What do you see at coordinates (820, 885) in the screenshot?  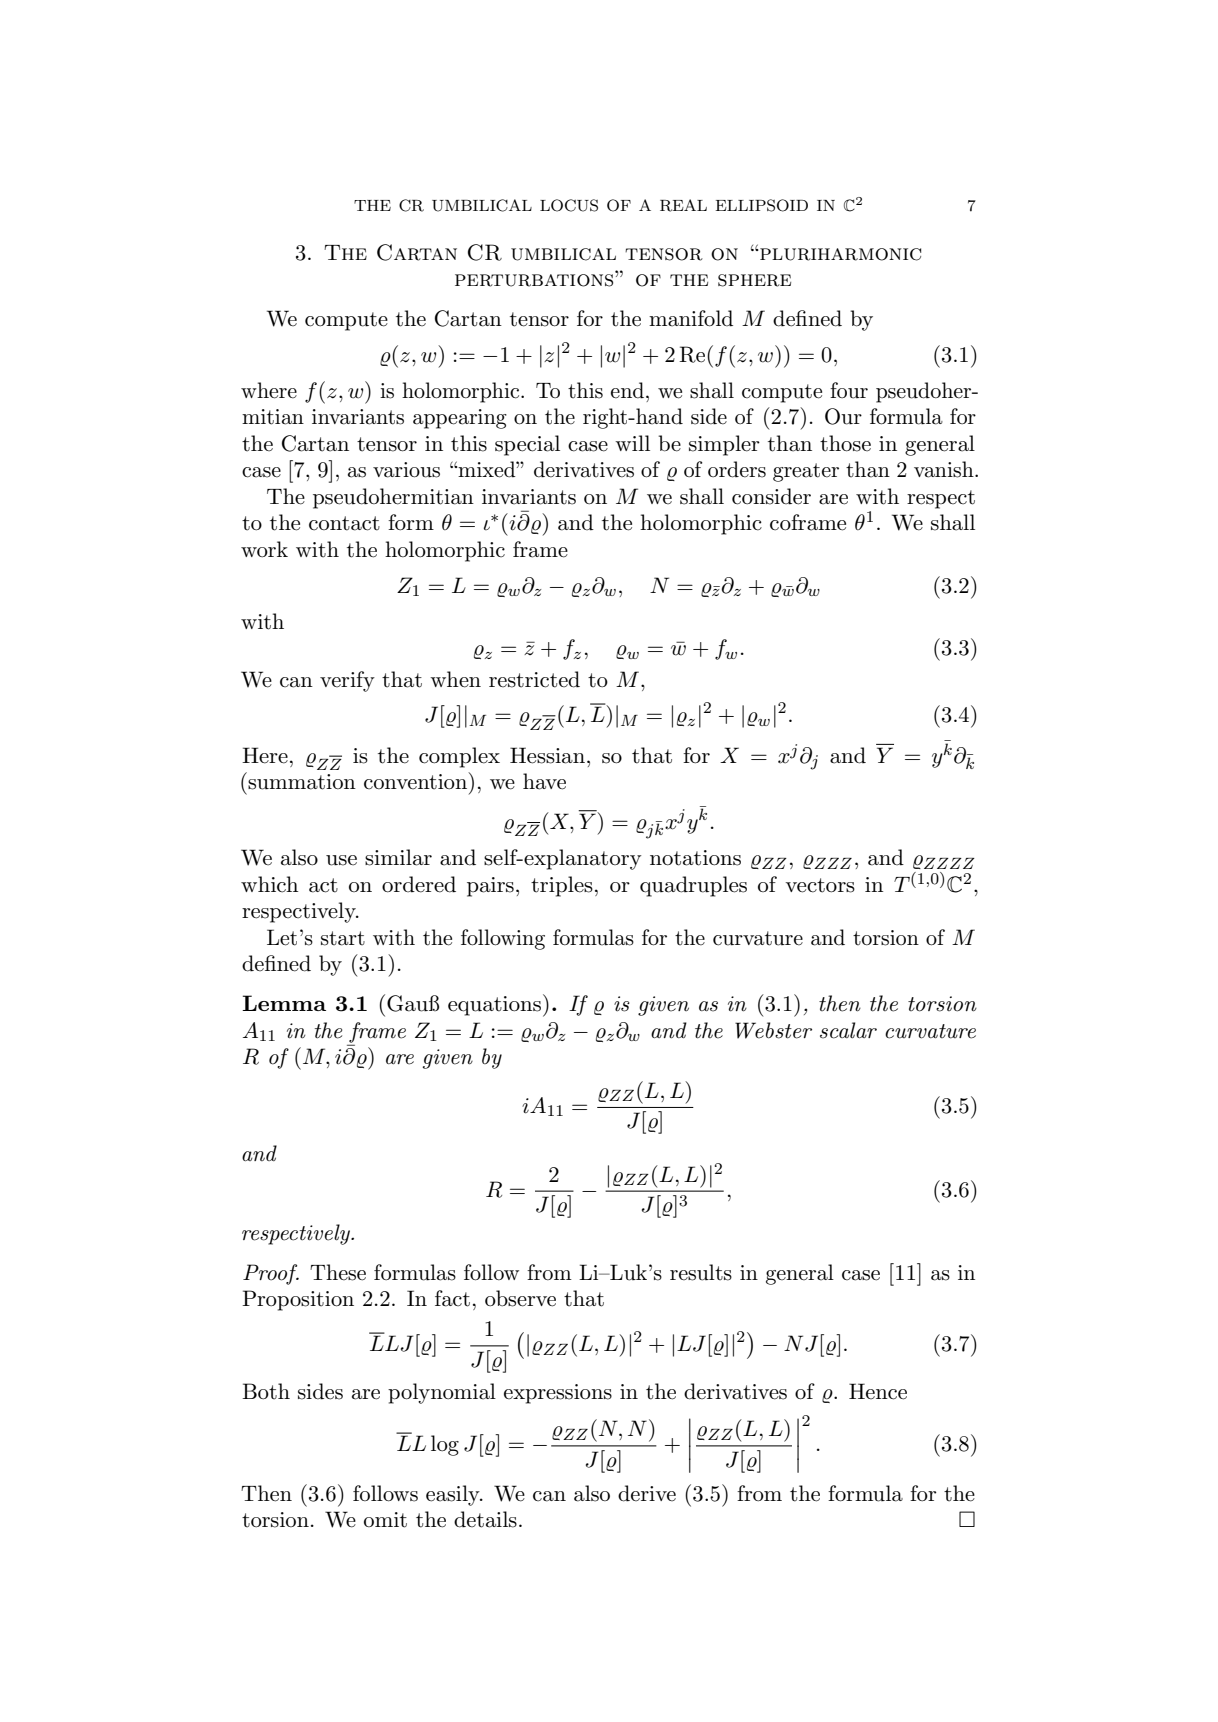 I see `vectors` at bounding box center [820, 885].
